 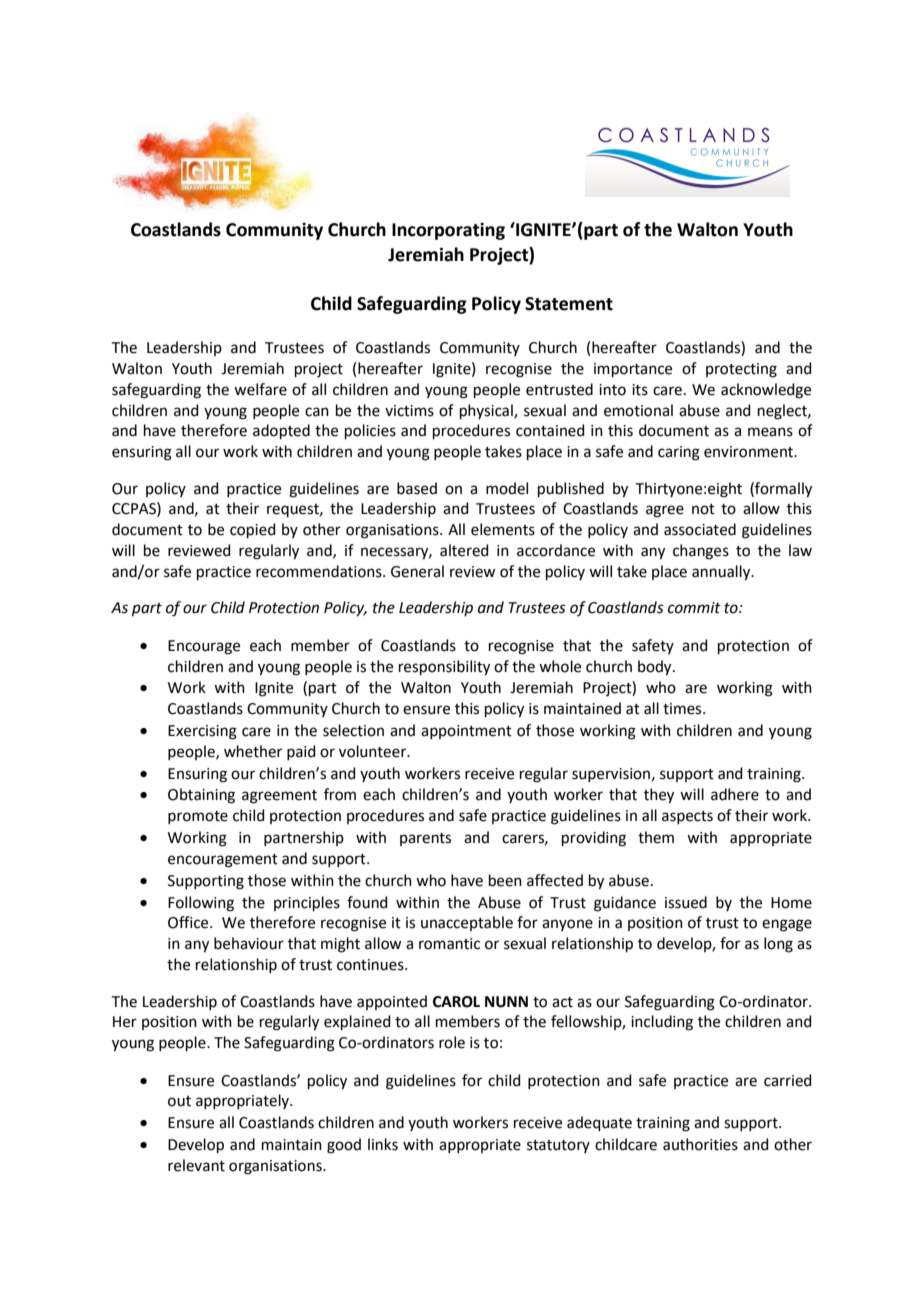 What do you see at coordinates (260, 389) in the screenshot?
I see `welfare` at bounding box center [260, 389].
